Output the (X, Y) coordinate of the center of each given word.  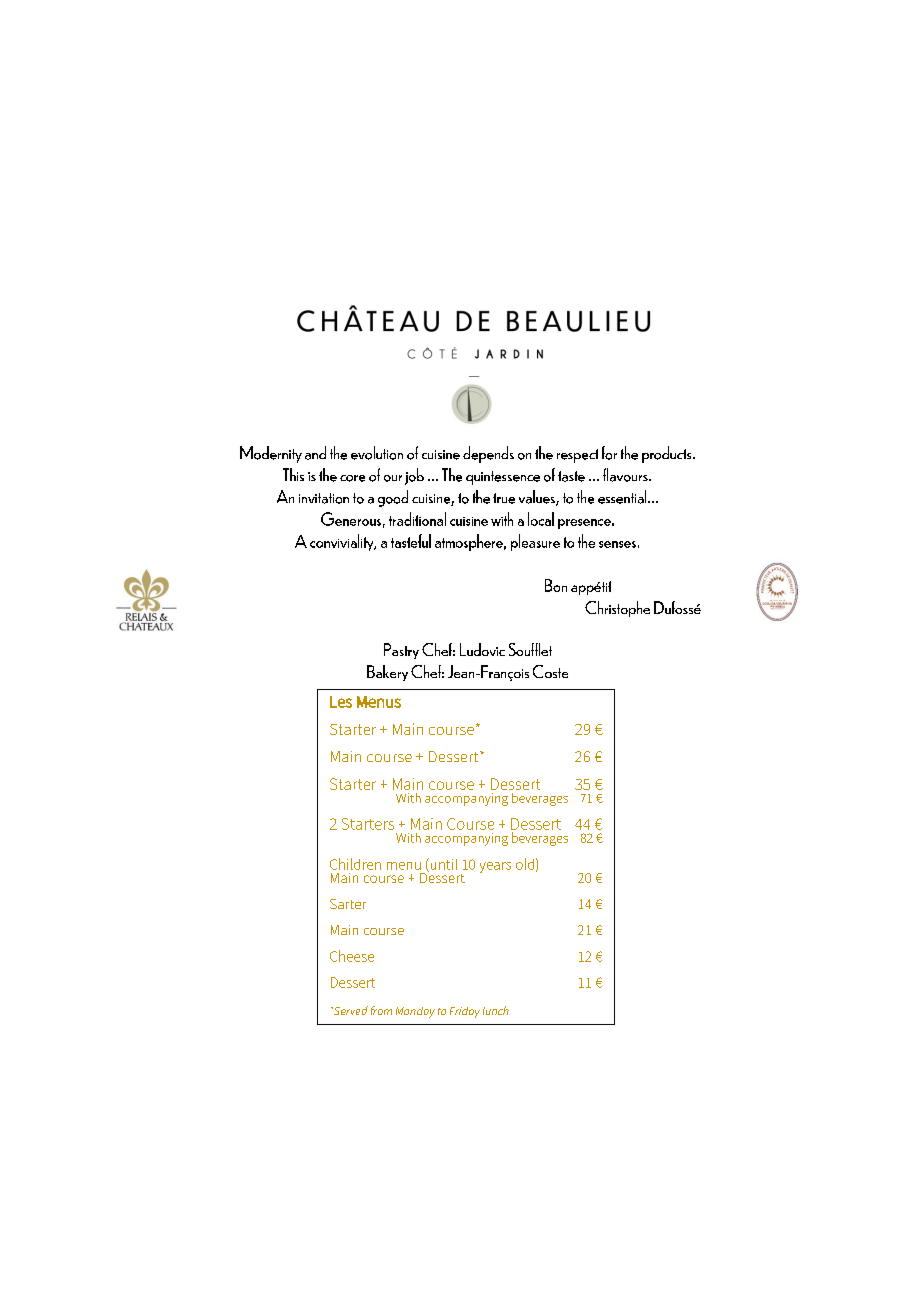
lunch (496, 1010)
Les (341, 702)
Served (350, 1010)
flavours (626, 475)
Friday (465, 1012)
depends (488, 454)
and (315, 453)
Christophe (617, 609)
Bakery (387, 673)
